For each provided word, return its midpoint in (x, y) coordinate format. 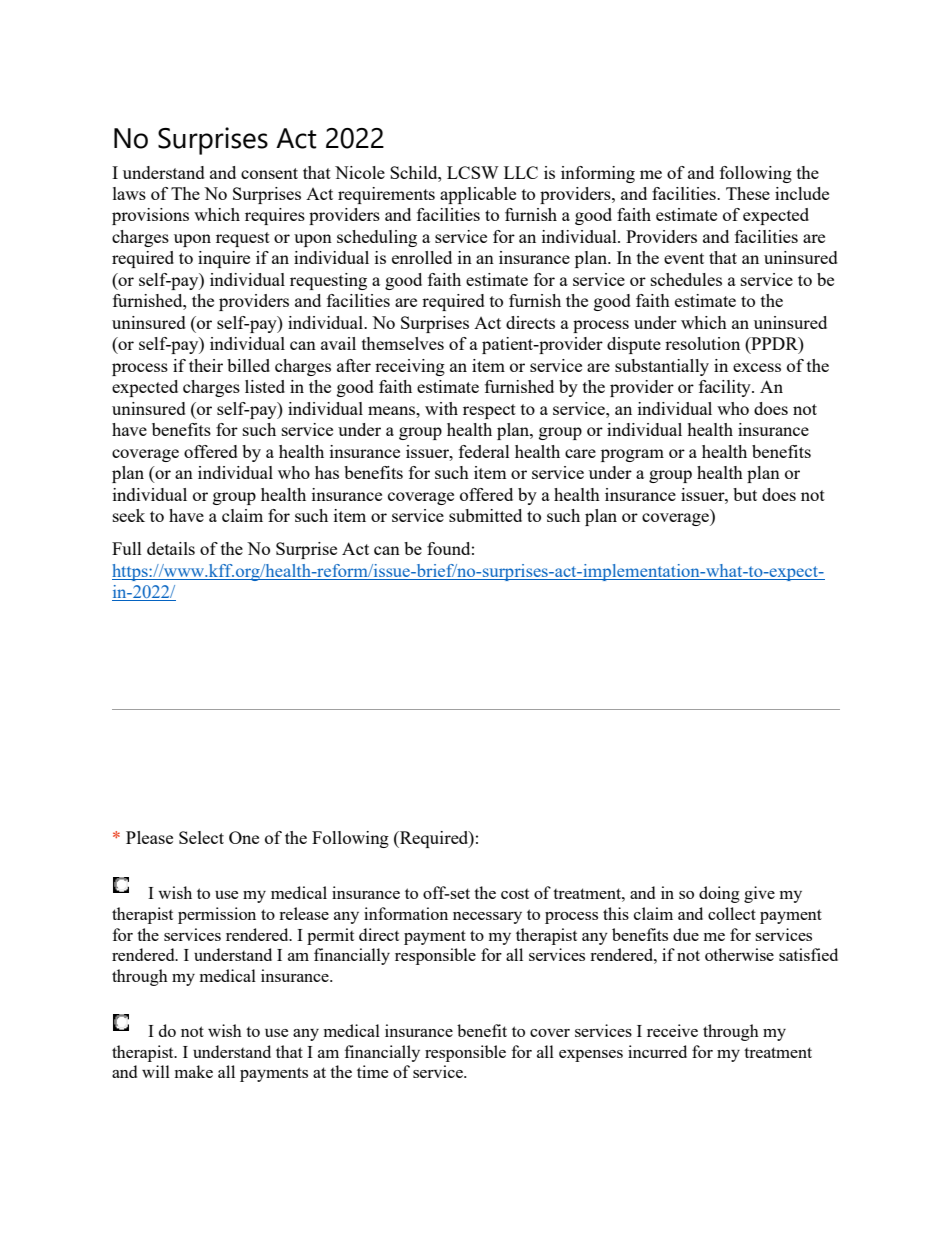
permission (217, 915)
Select (201, 837)
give (759, 894)
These (748, 193)
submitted (485, 515)
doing (719, 894)
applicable (478, 195)
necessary (487, 918)
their (206, 365)
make (194, 1071)
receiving (410, 367)
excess (757, 367)
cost (515, 894)
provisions (150, 216)
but (745, 494)
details (171, 548)
